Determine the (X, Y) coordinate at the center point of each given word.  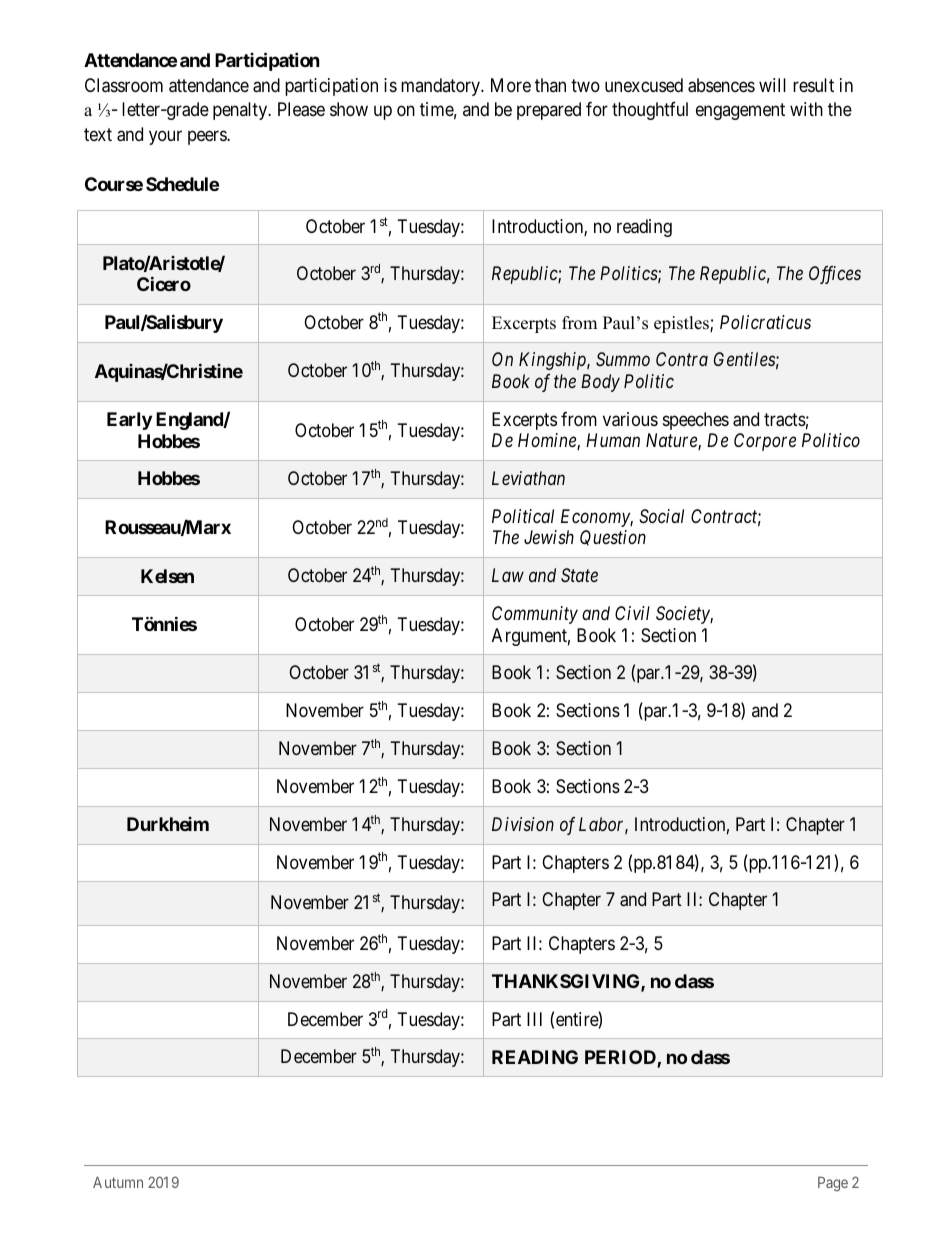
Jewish (549, 537)
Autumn (118, 1182)
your (165, 138)
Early (129, 421)
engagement (740, 112)
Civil (632, 613)
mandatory (442, 87)
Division (523, 824)
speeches (696, 421)
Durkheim (168, 824)
